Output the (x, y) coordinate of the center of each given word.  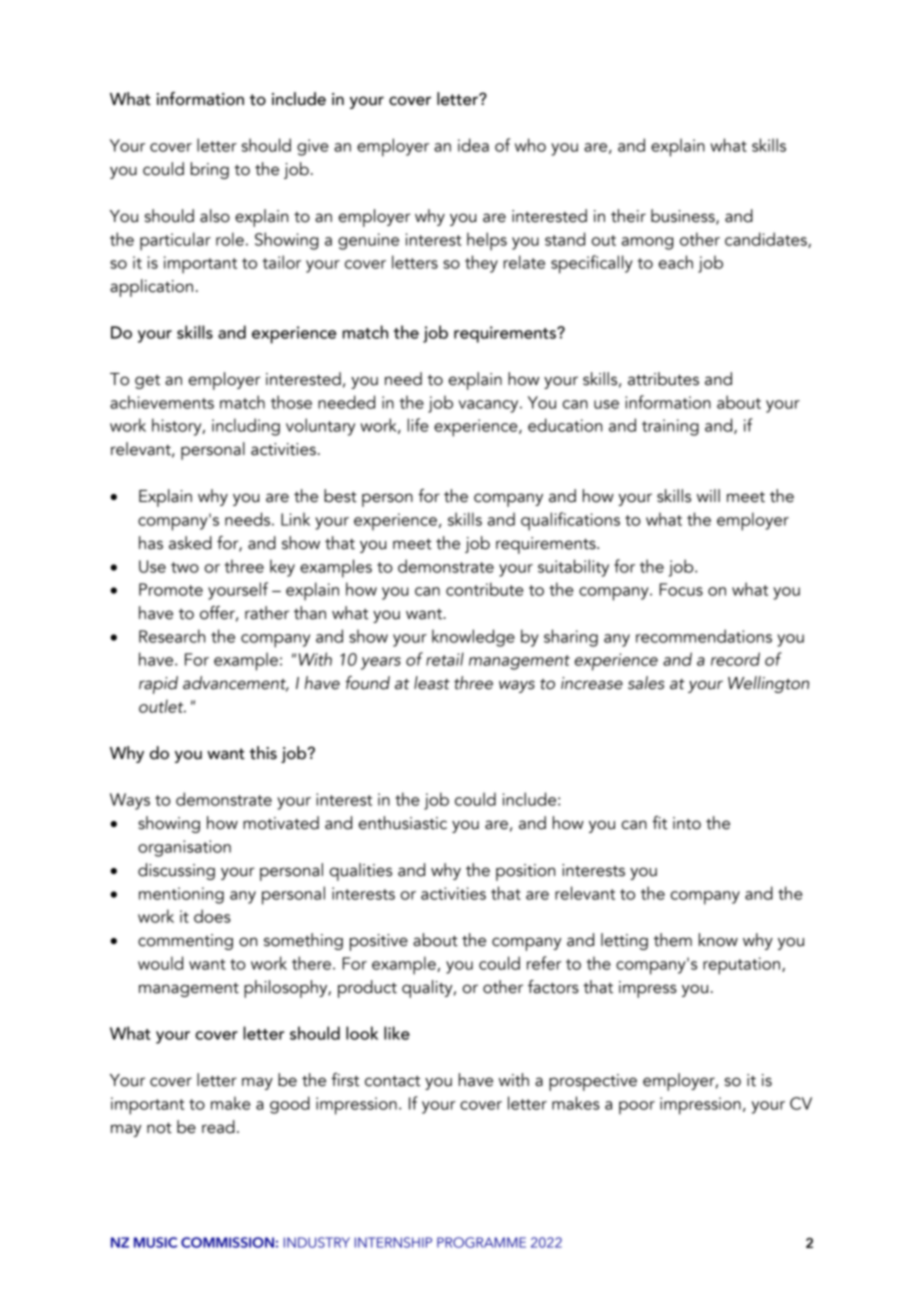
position (525, 872)
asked (190, 543)
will (708, 495)
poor (637, 1108)
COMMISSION (227, 1242)
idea (473, 145)
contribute (484, 589)
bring (210, 170)
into (687, 823)
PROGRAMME (481, 1242)
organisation (184, 848)
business (684, 216)
